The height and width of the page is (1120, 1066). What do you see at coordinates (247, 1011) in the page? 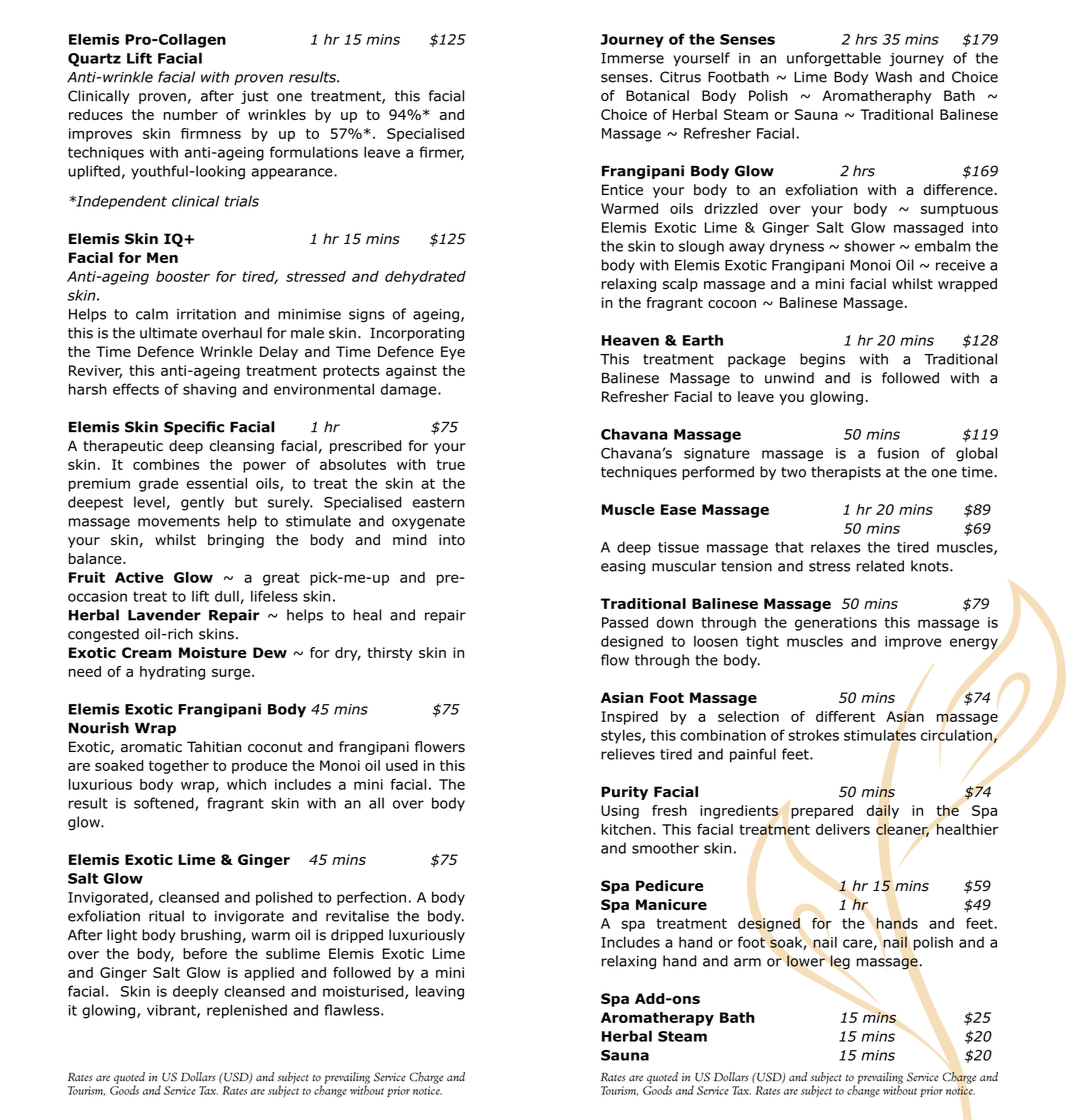
I see `replenished` at bounding box center [247, 1011].
